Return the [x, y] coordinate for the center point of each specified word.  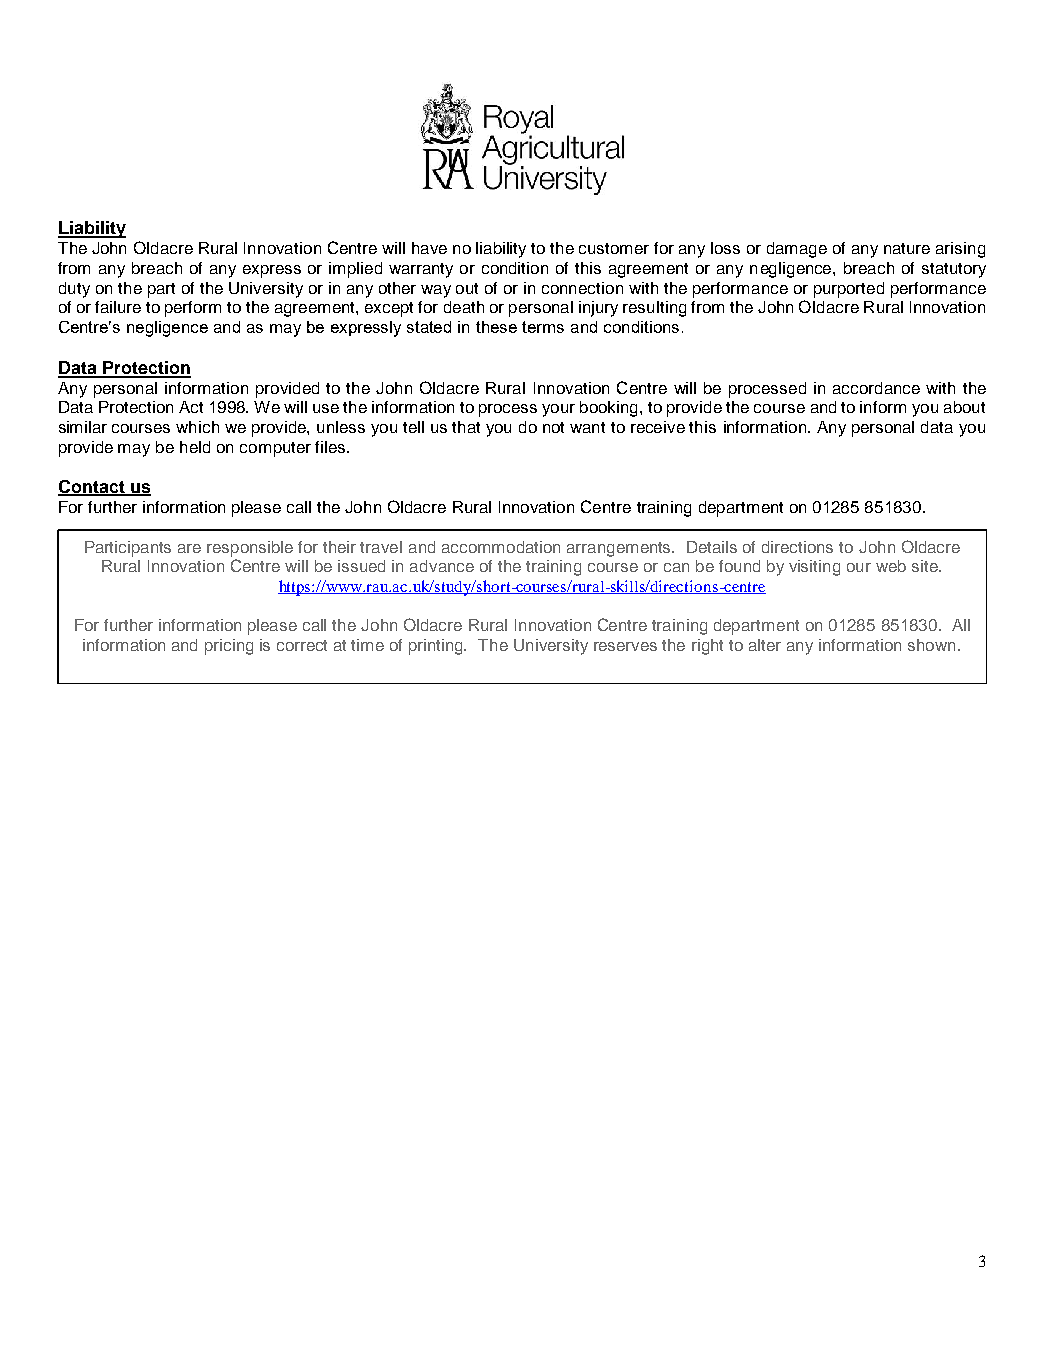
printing [437, 647]
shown [931, 645]
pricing [229, 647]
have [429, 248]
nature [907, 248]
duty [74, 290]
